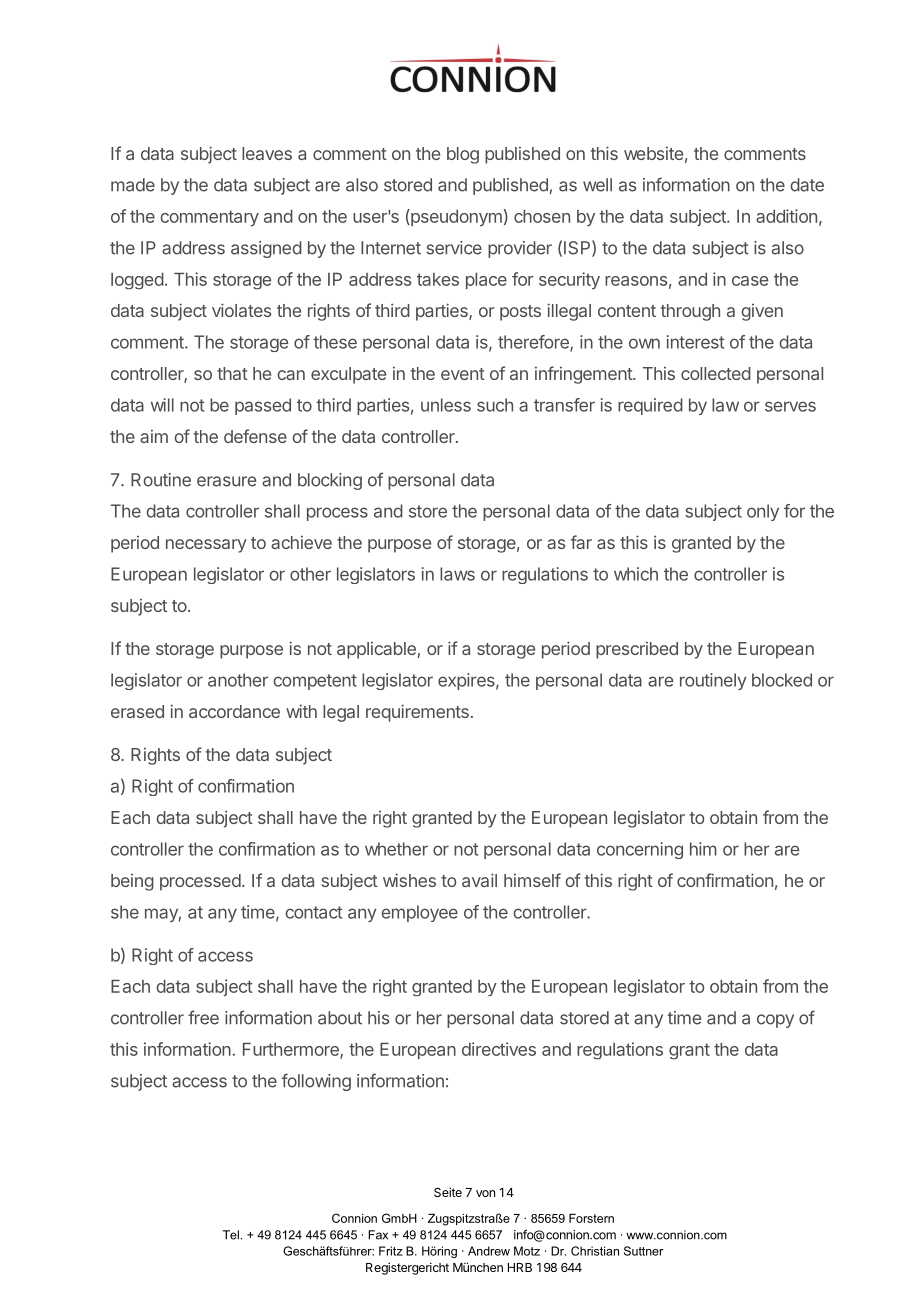 This screenshot has width=924, height=1308. I want to click on Tel, so click(231, 1235).
